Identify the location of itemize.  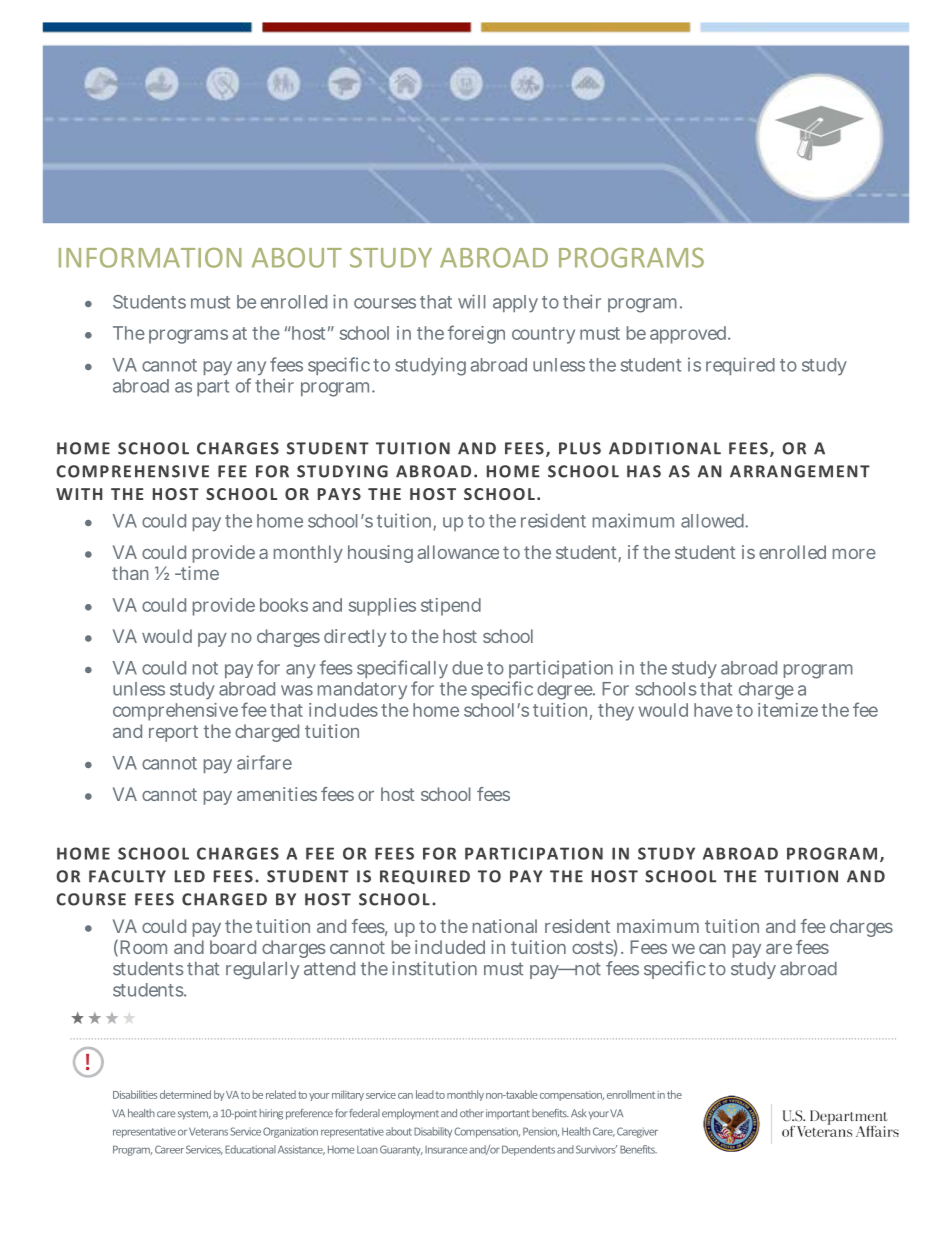
(788, 710).
